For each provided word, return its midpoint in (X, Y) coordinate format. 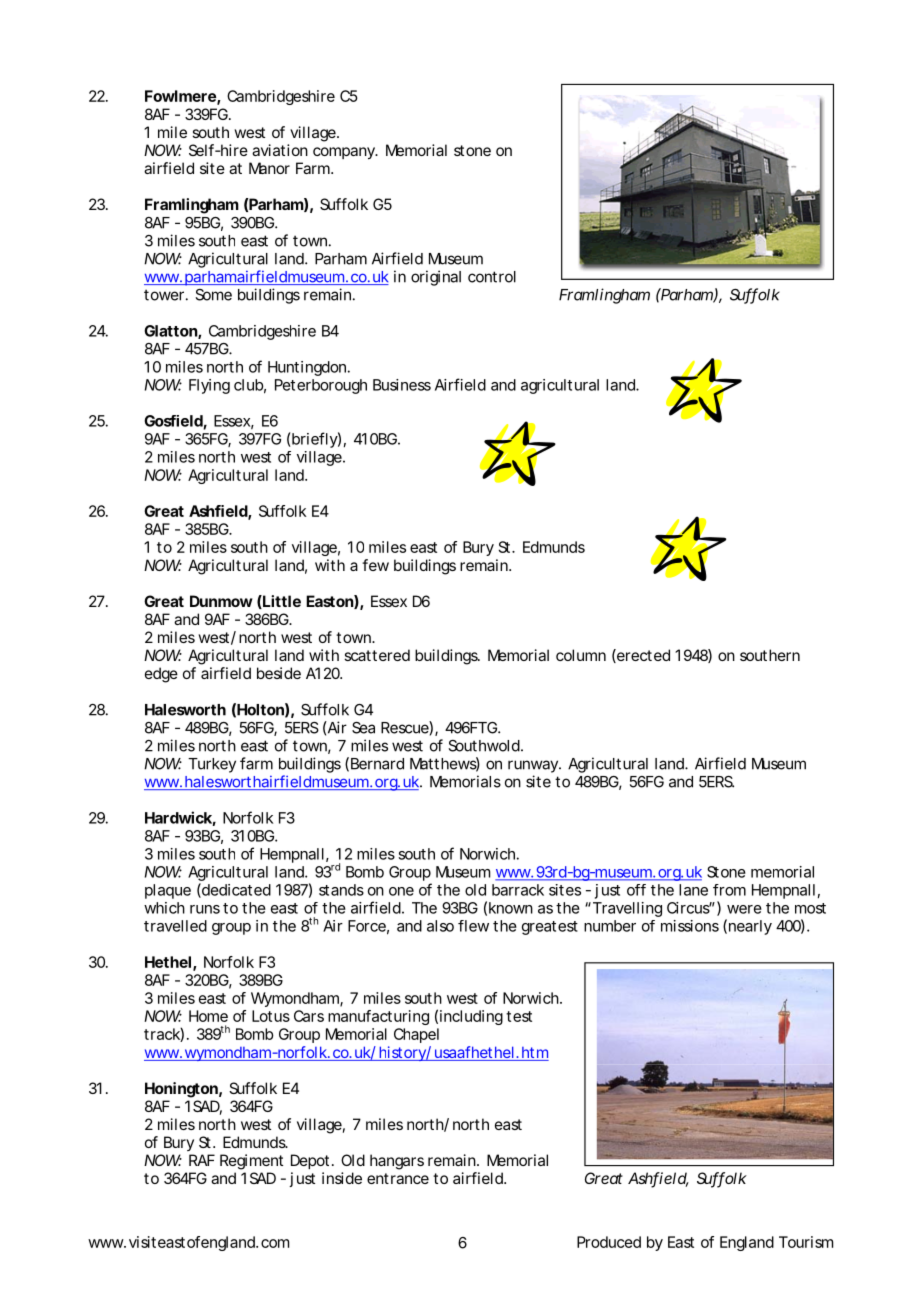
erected (642, 656)
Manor (269, 168)
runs (205, 909)
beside (279, 673)
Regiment (251, 1162)
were (744, 909)
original (436, 278)
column (581, 655)
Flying (209, 386)
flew (473, 926)
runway (534, 766)
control (492, 277)
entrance (398, 1178)
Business (402, 385)
